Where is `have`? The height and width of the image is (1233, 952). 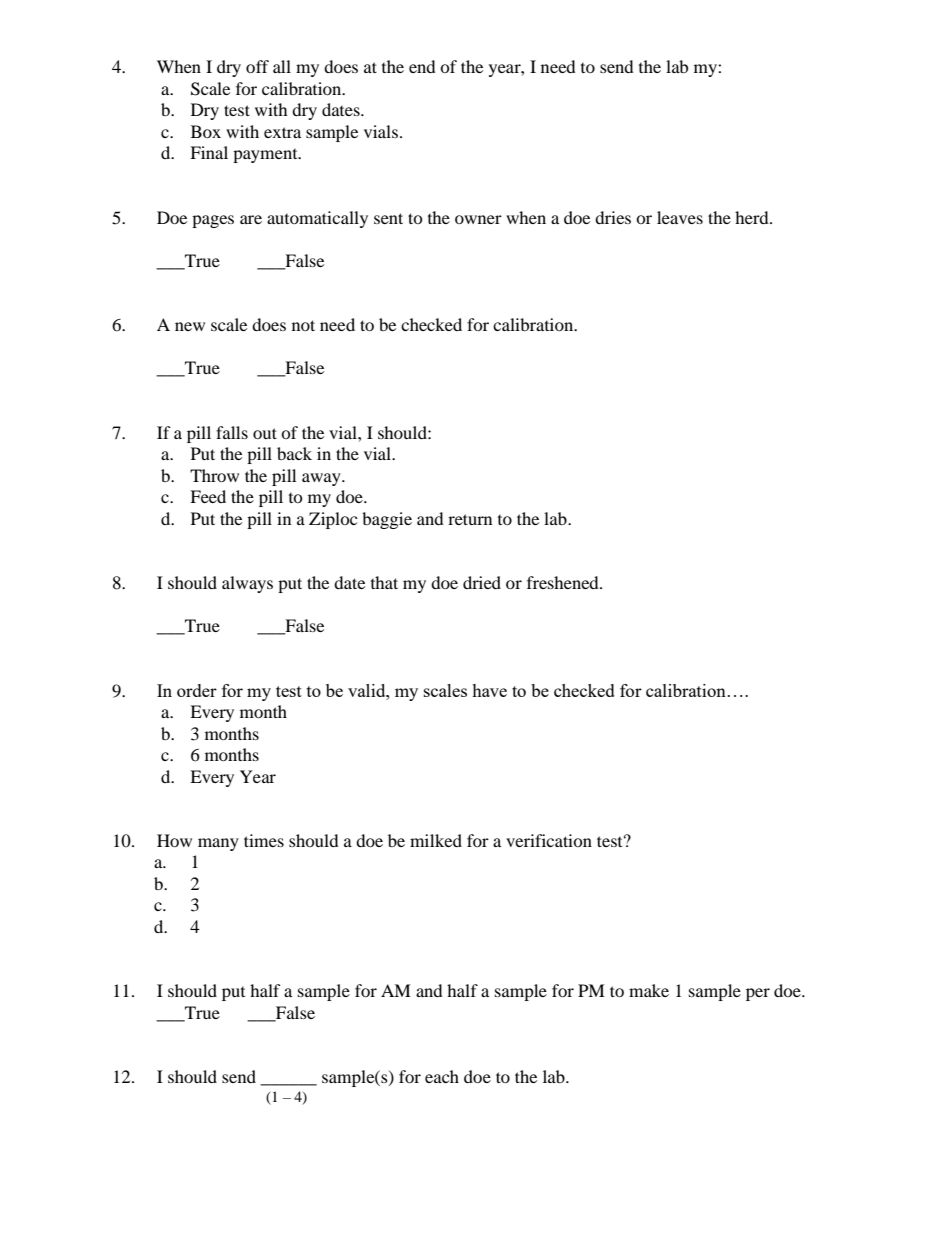 have is located at coordinates (489, 690).
